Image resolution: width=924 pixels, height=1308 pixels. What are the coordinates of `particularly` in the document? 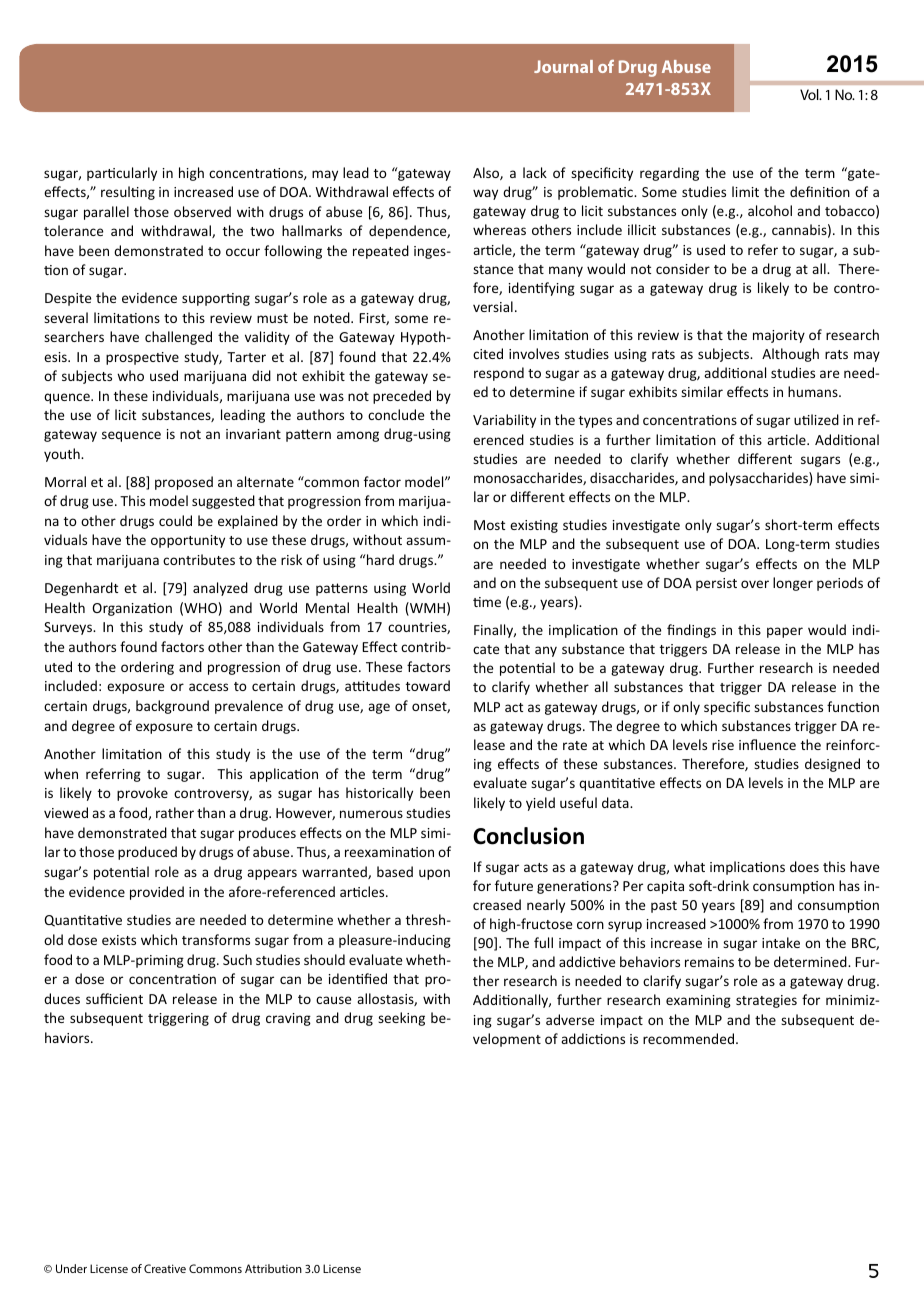 It's located at (122, 174).
